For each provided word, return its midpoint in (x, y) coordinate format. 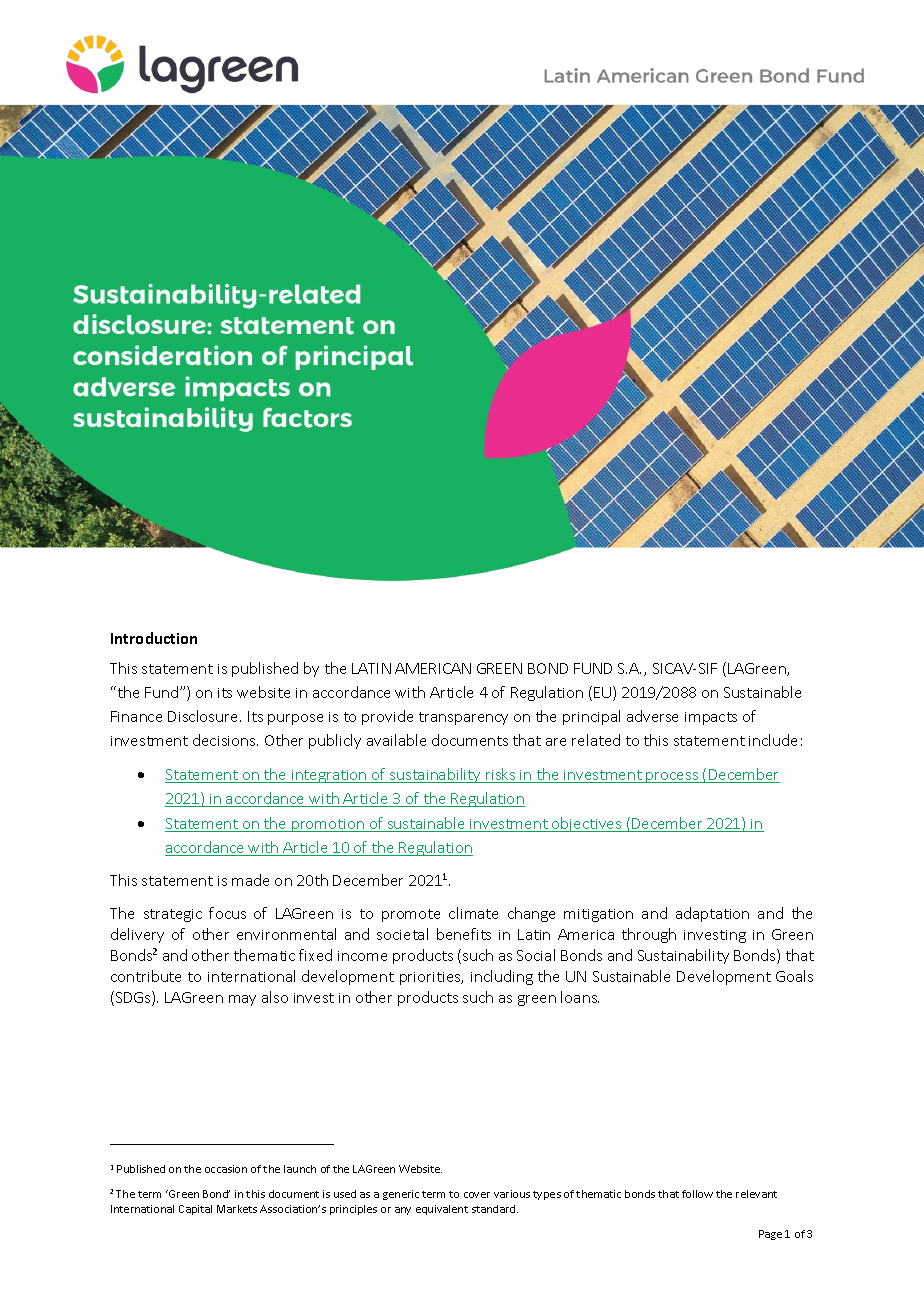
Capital (195, 1210)
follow (697, 1194)
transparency (463, 718)
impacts (711, 718)
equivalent (442, 1210)
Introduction (154, 638)
